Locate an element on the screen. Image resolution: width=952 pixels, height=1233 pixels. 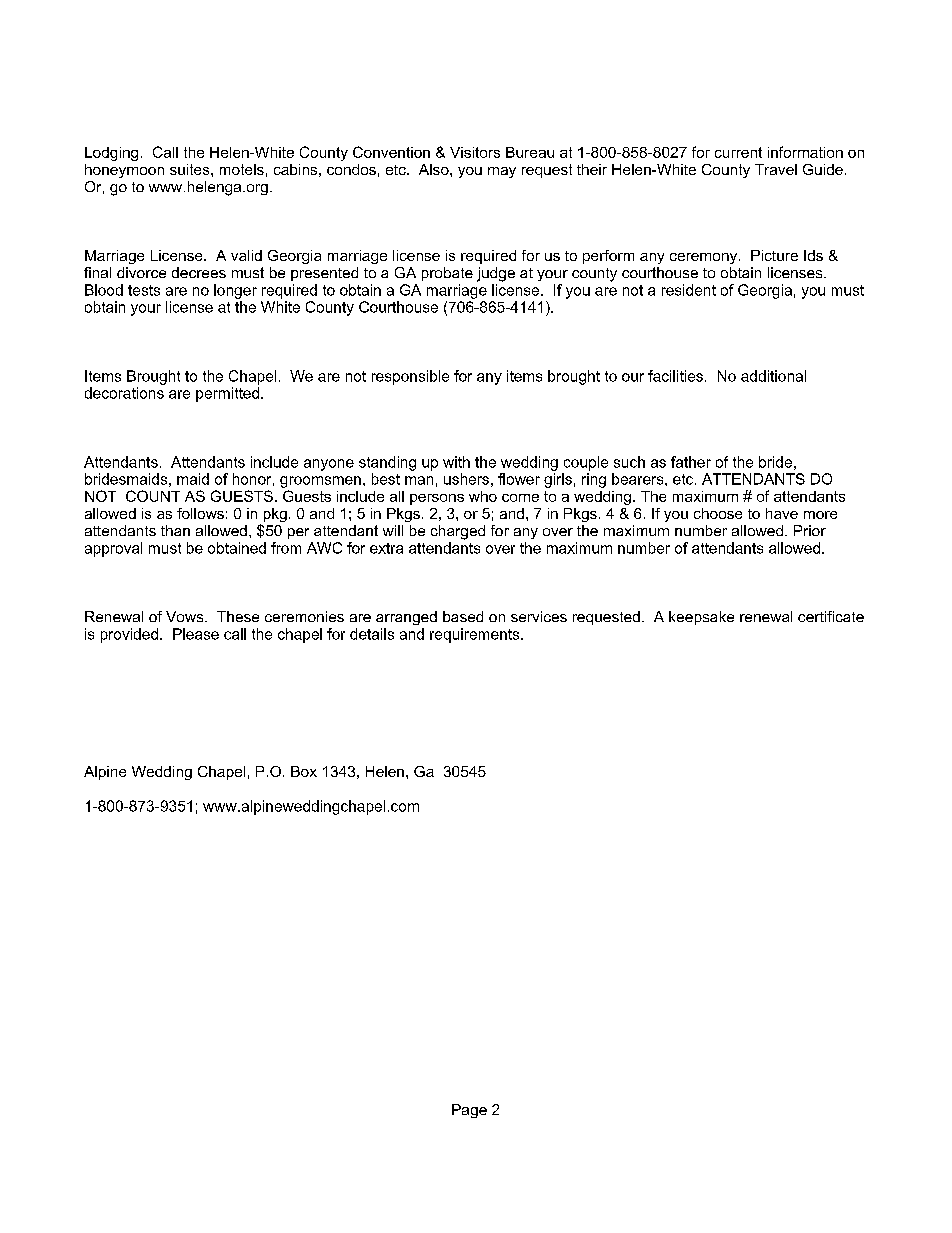
Page is located at coordinates (469, 1111).
